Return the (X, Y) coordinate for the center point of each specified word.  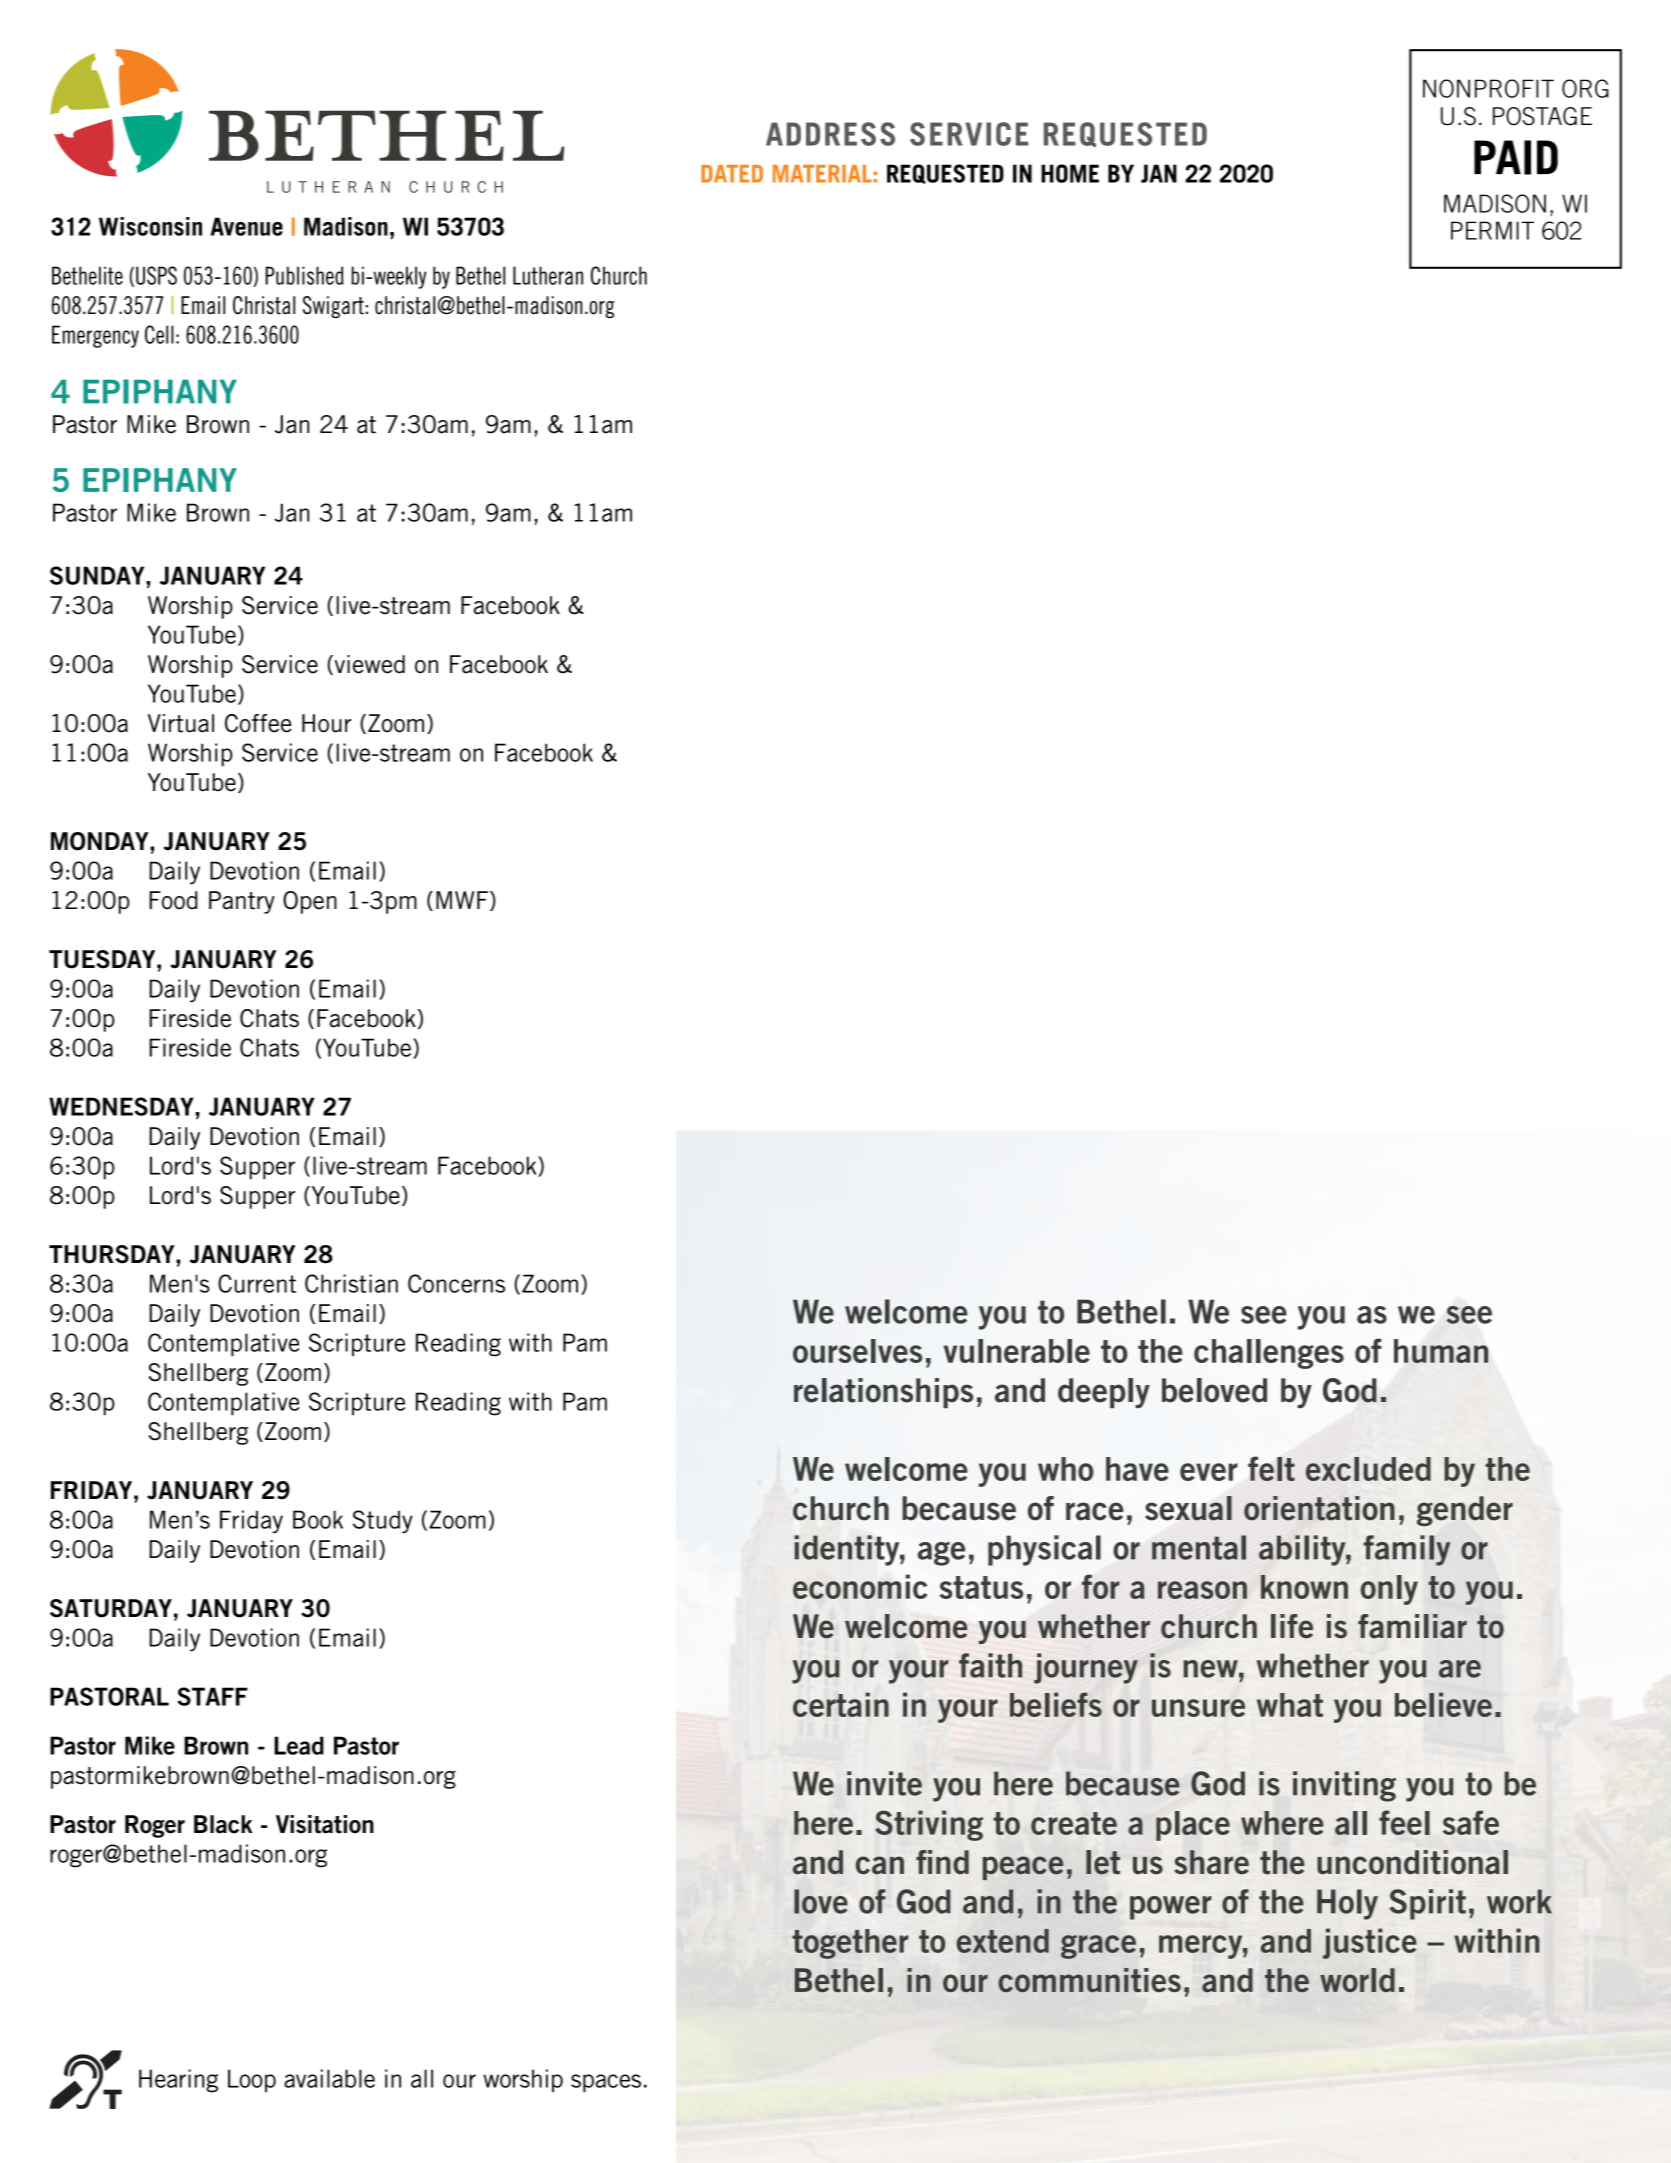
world (1357, 1980)
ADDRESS (830, 134)
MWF (462, 900)
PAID (1516, 157)
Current (257, 1283)
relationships (883, 1393)
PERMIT (1492, 230)
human (1441, 1351)
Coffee (258, 723)
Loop (252, 2081)
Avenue (247, 226)
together (850, 1944)
